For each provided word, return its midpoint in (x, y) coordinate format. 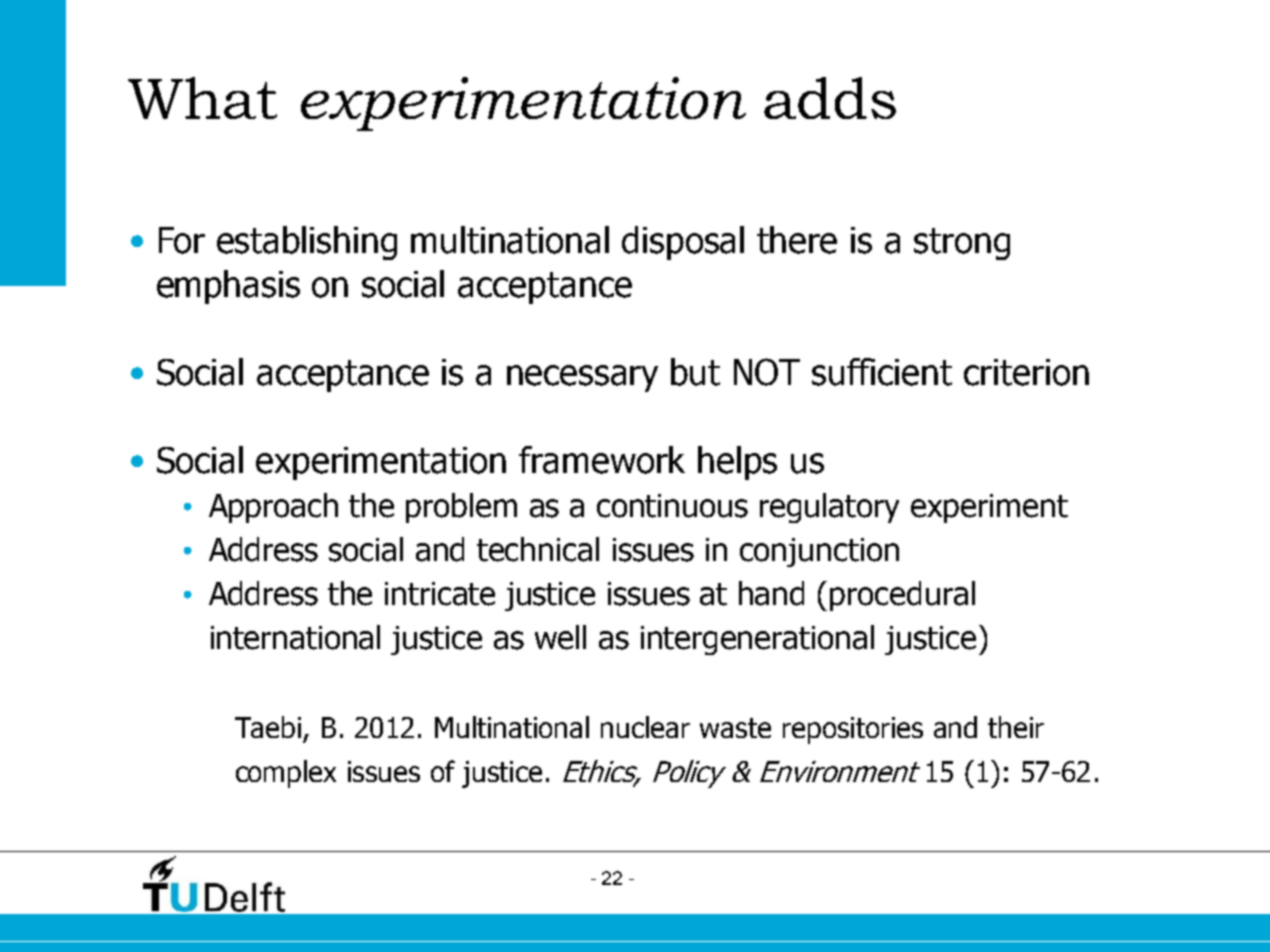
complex (286, 774)
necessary (582, 378)
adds (830, 98)
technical (538, 549)
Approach (273, 508)
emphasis (228, 287)
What (202, 98)
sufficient (882, 372)
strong (962, 244)
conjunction (819, 552)
